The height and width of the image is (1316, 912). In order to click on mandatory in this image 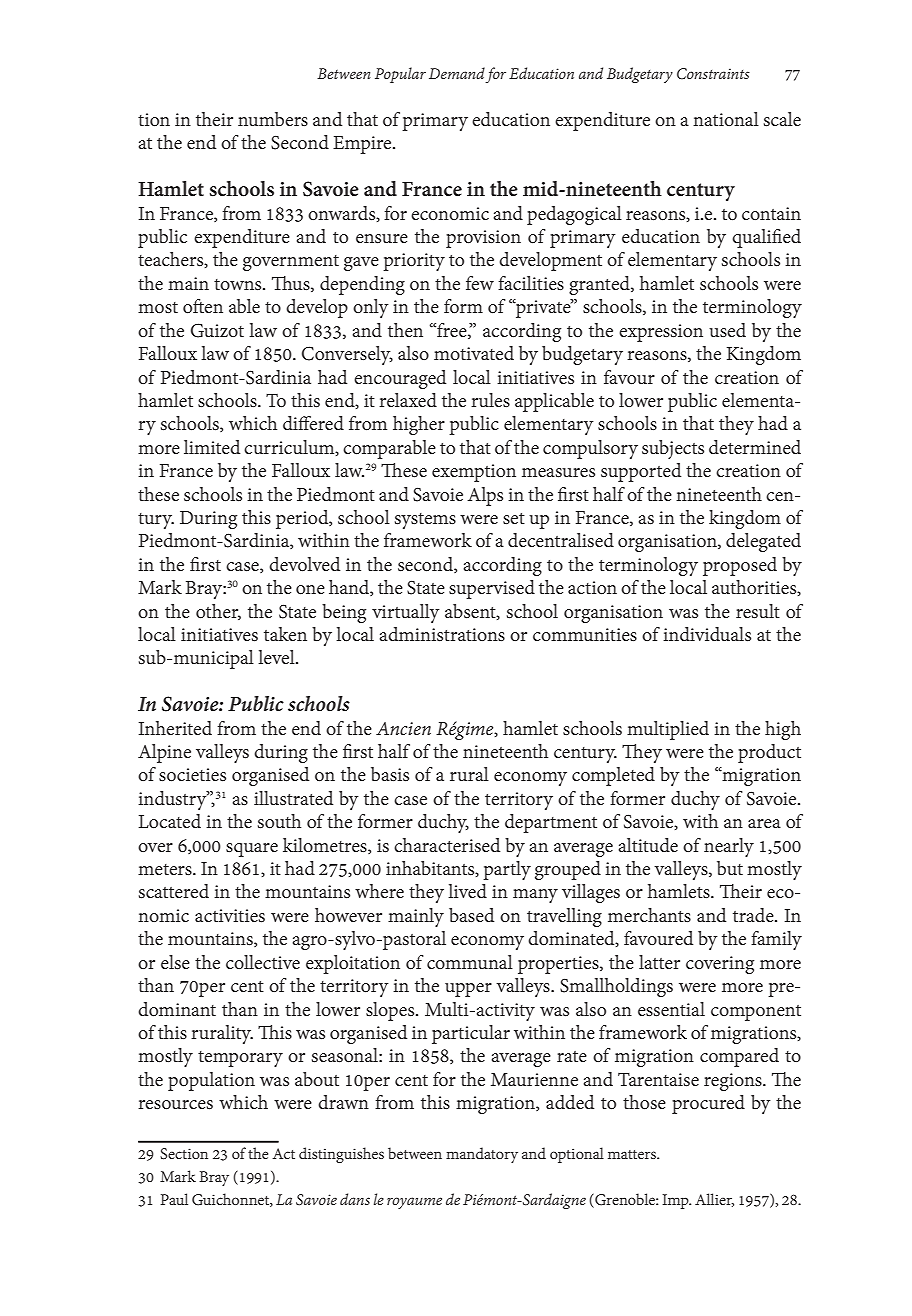, I will do `click(482, 1155)`.
